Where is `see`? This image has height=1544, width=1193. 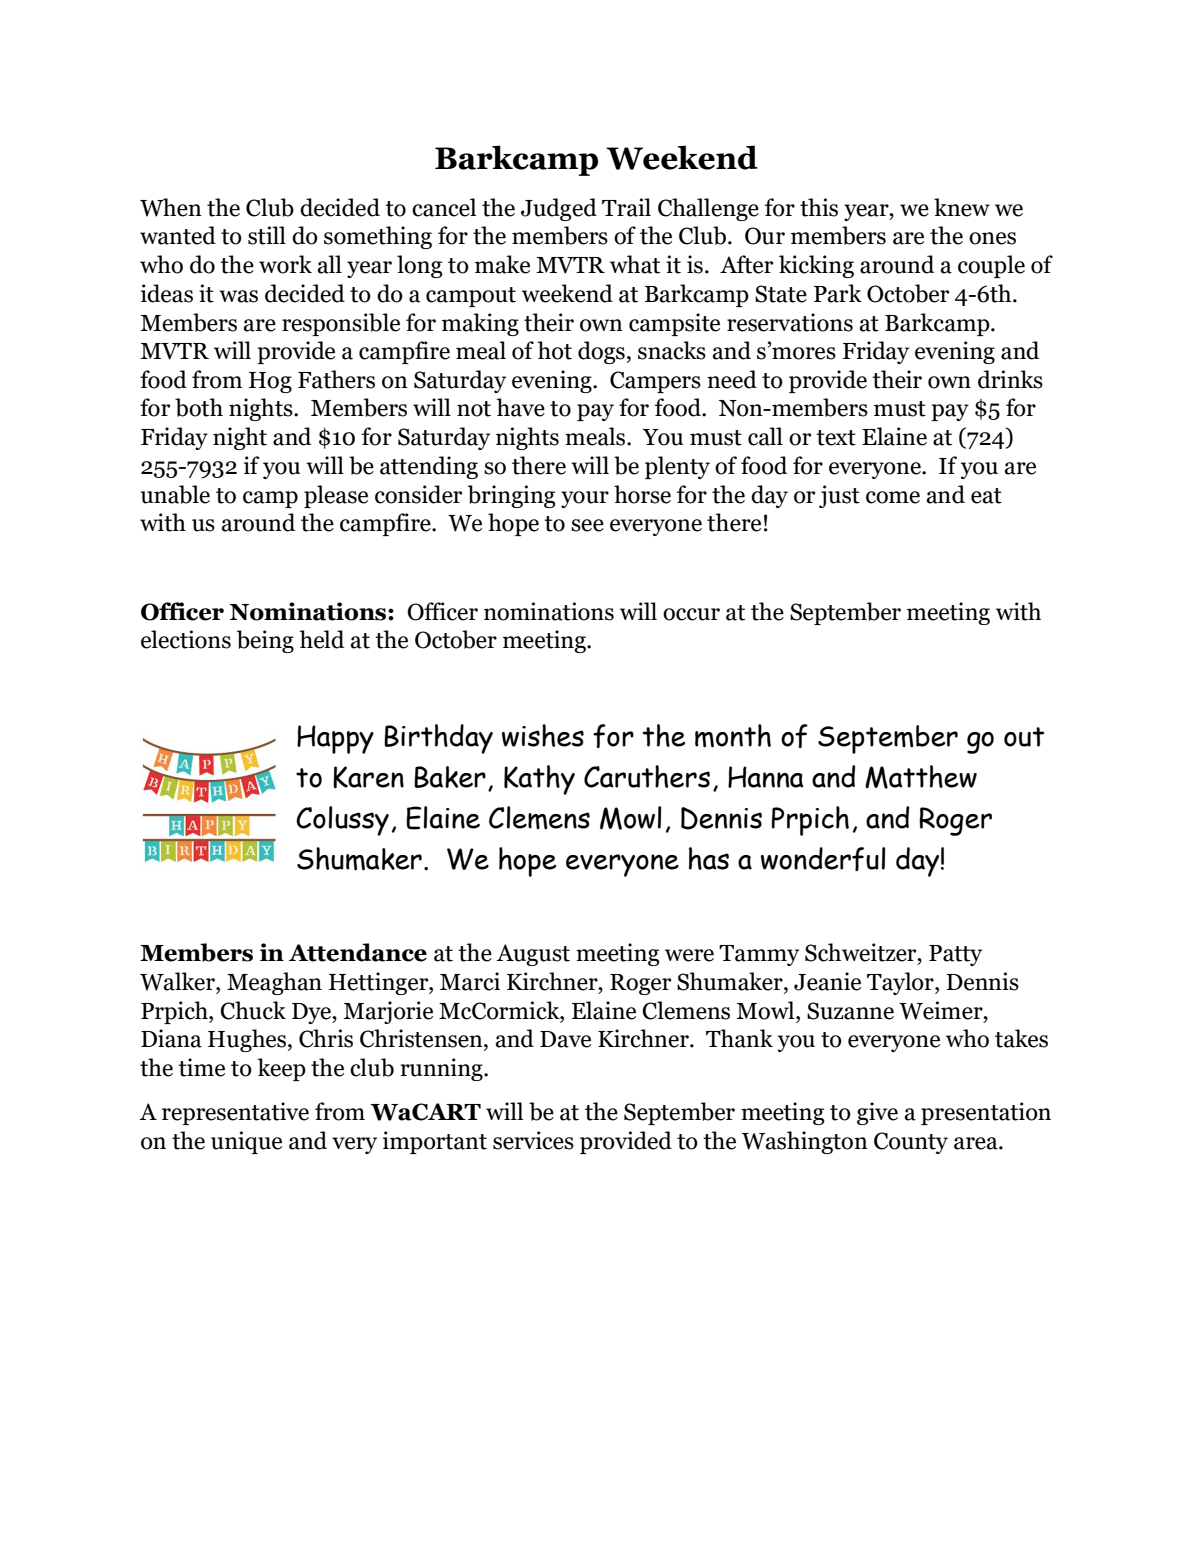
see is located at coordinates (587, 525).
